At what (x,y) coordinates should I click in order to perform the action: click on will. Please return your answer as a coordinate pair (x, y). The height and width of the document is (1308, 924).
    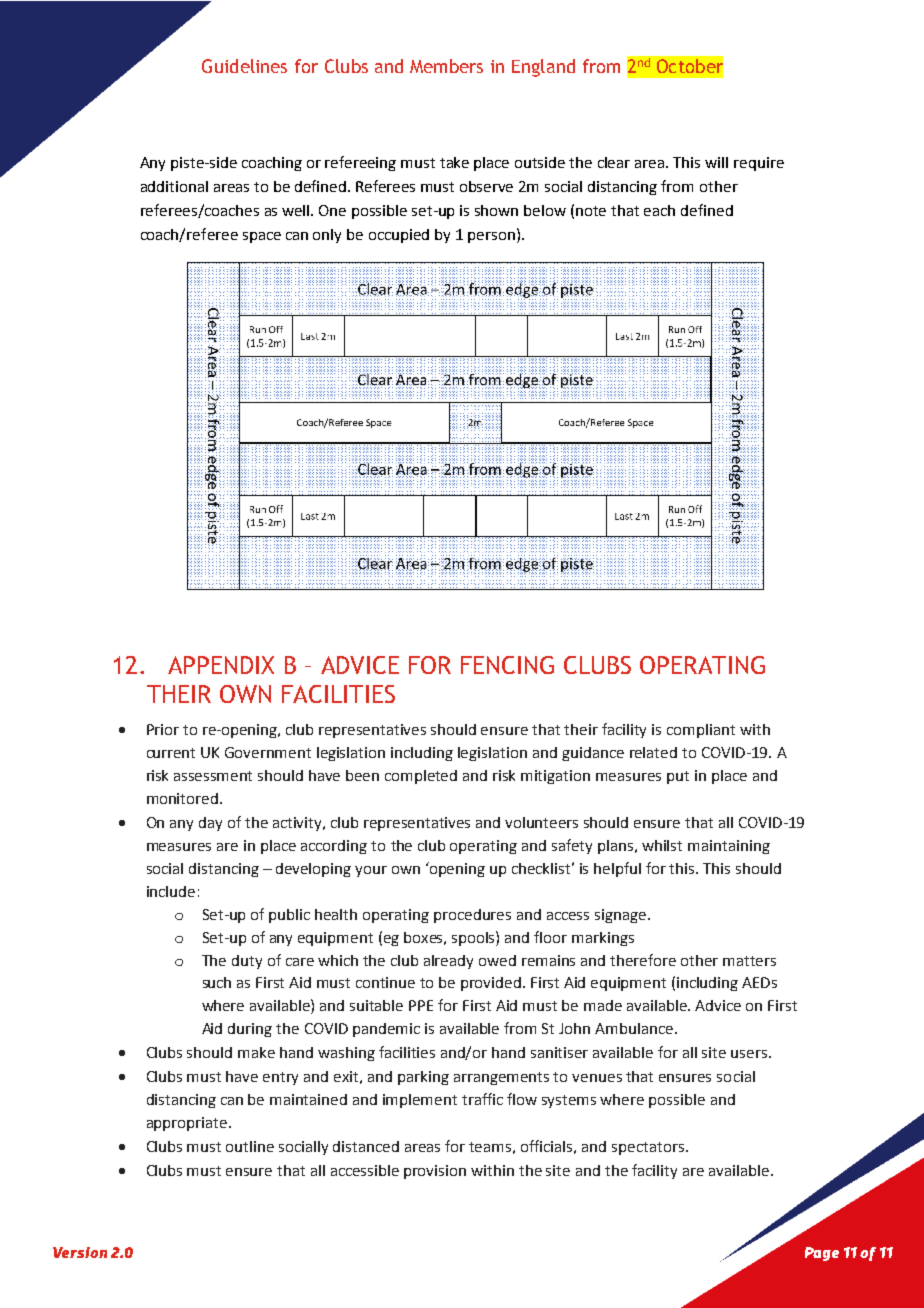
    Looking at the image, I should click on (716, 162).
